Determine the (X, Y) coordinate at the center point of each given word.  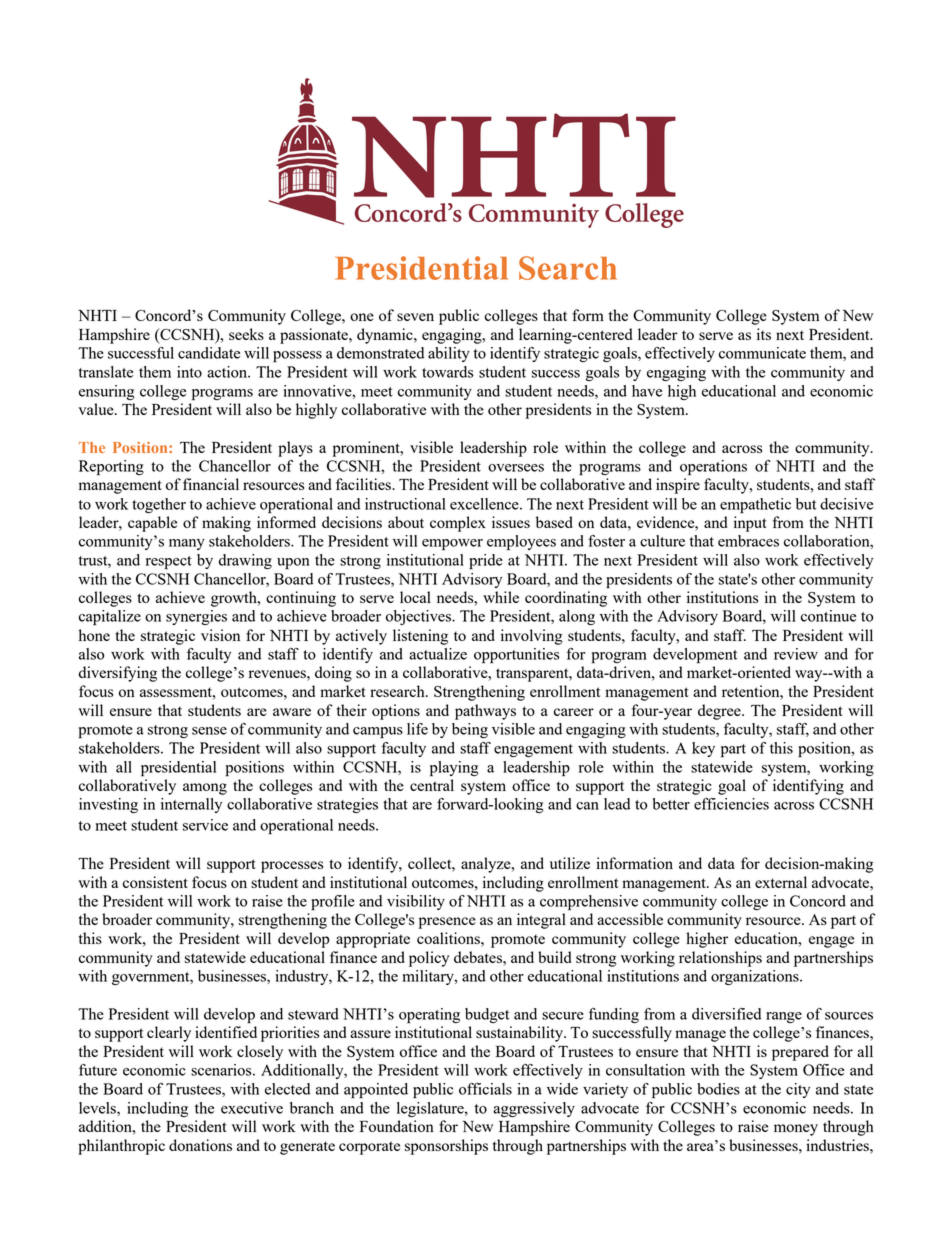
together (159, 505)
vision (220, 635)
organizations (756, 977)
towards (448, 372)
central (432, 785)
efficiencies (731, 804)
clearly (169, 1034)
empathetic (755, 505)
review (796, 654)
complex (458, 524)
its (764, 334)
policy (429, 959)
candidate (209, 353)
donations (200, 1145)
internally (191, 805)
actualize (438, 654)
